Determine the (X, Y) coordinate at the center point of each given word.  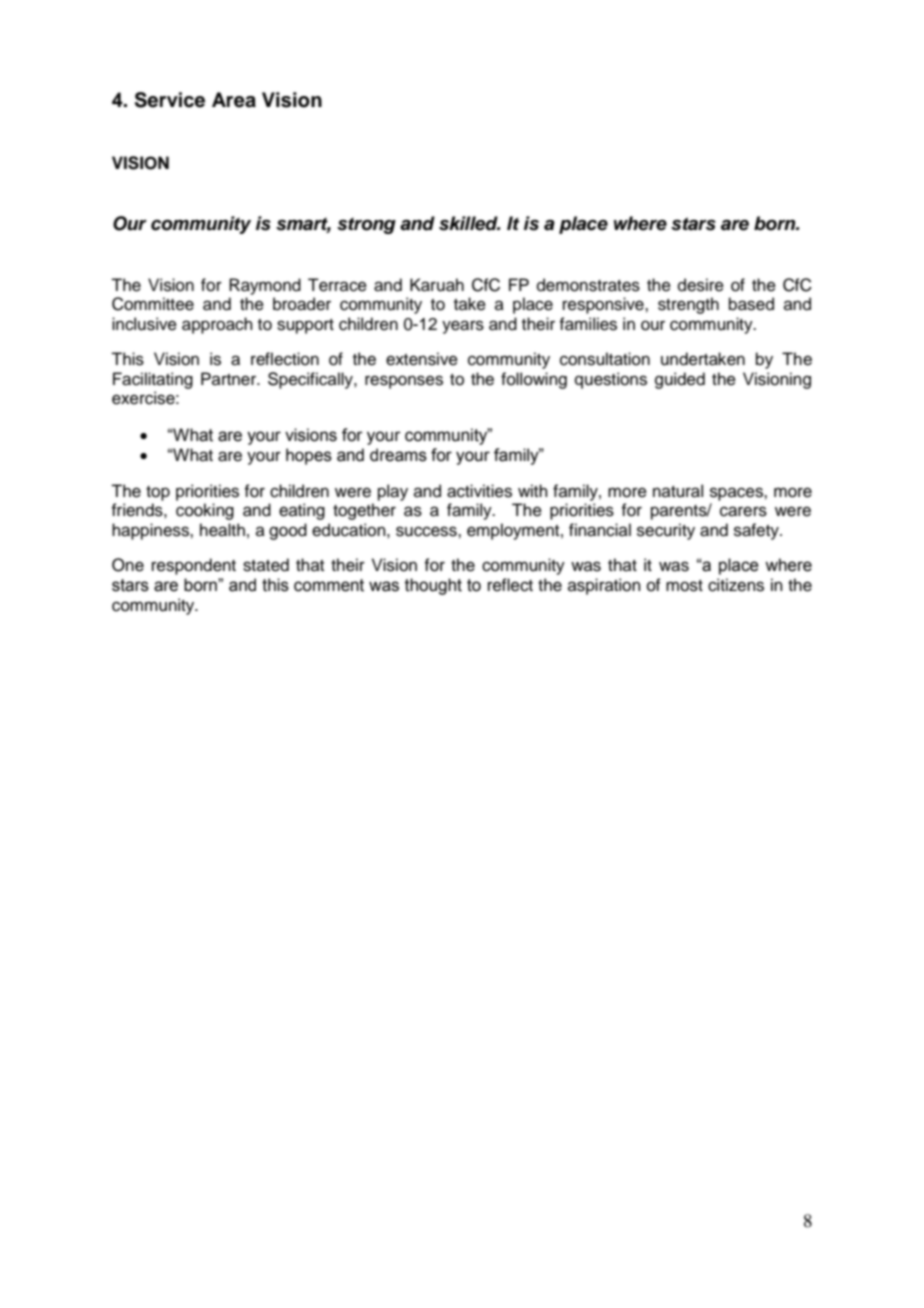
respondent (194, 566)
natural (678, 491)
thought (433, 586)
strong (366, 225)
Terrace (337, 285)
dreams (398, 455)
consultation (605, 359)
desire (701, 285)
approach (217, 325)
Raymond (265, 286)
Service (170, 100)
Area (234, 100)
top (158, 493)
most (684, 586)
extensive (422, 359)
